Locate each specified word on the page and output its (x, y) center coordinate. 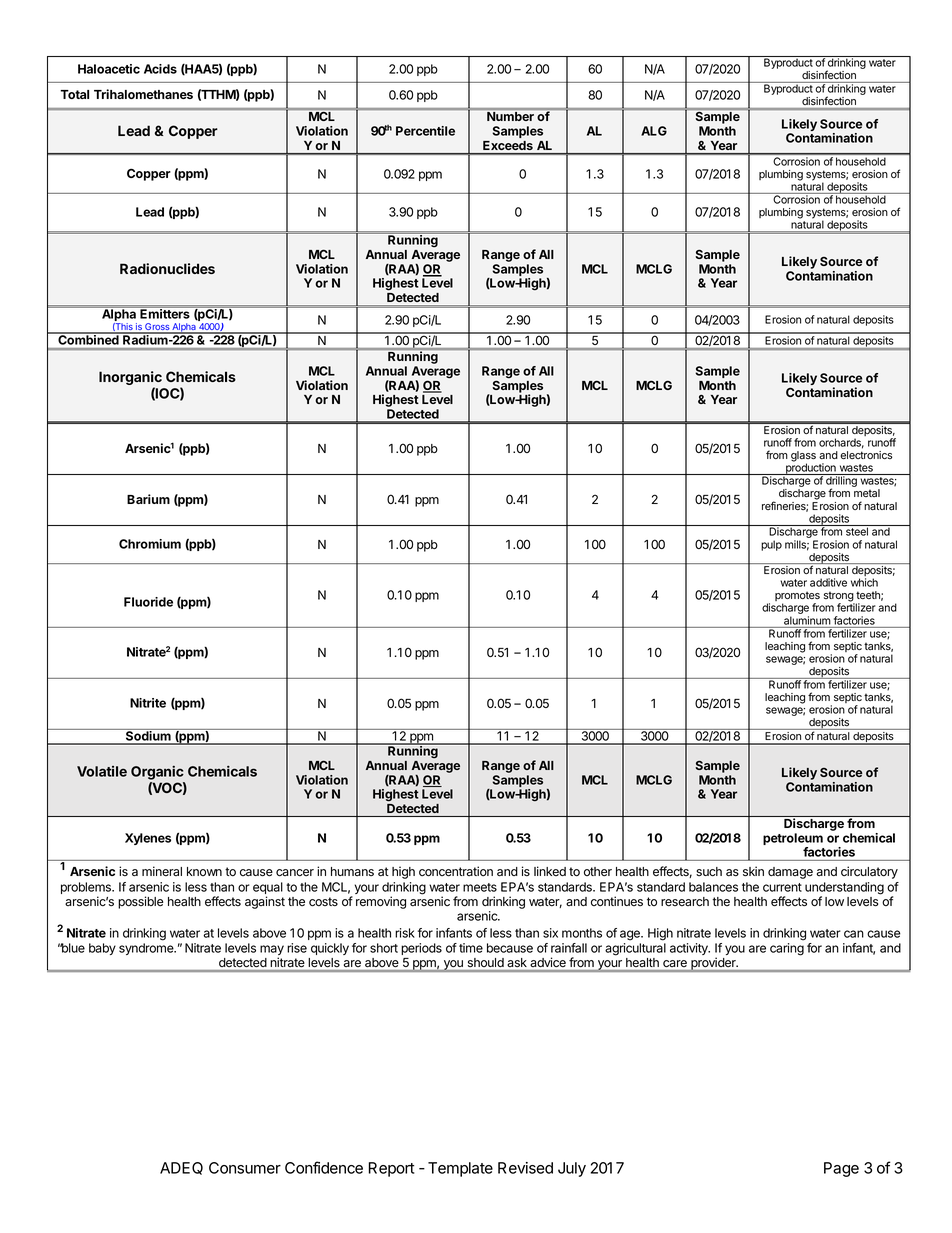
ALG (654, 131)
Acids (160, 69)
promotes (797, 597)
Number (510, 117)
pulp (771, 545)
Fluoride (148, 602)
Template (460, 1169)
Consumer (245, 1168)
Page (841, 1169)
